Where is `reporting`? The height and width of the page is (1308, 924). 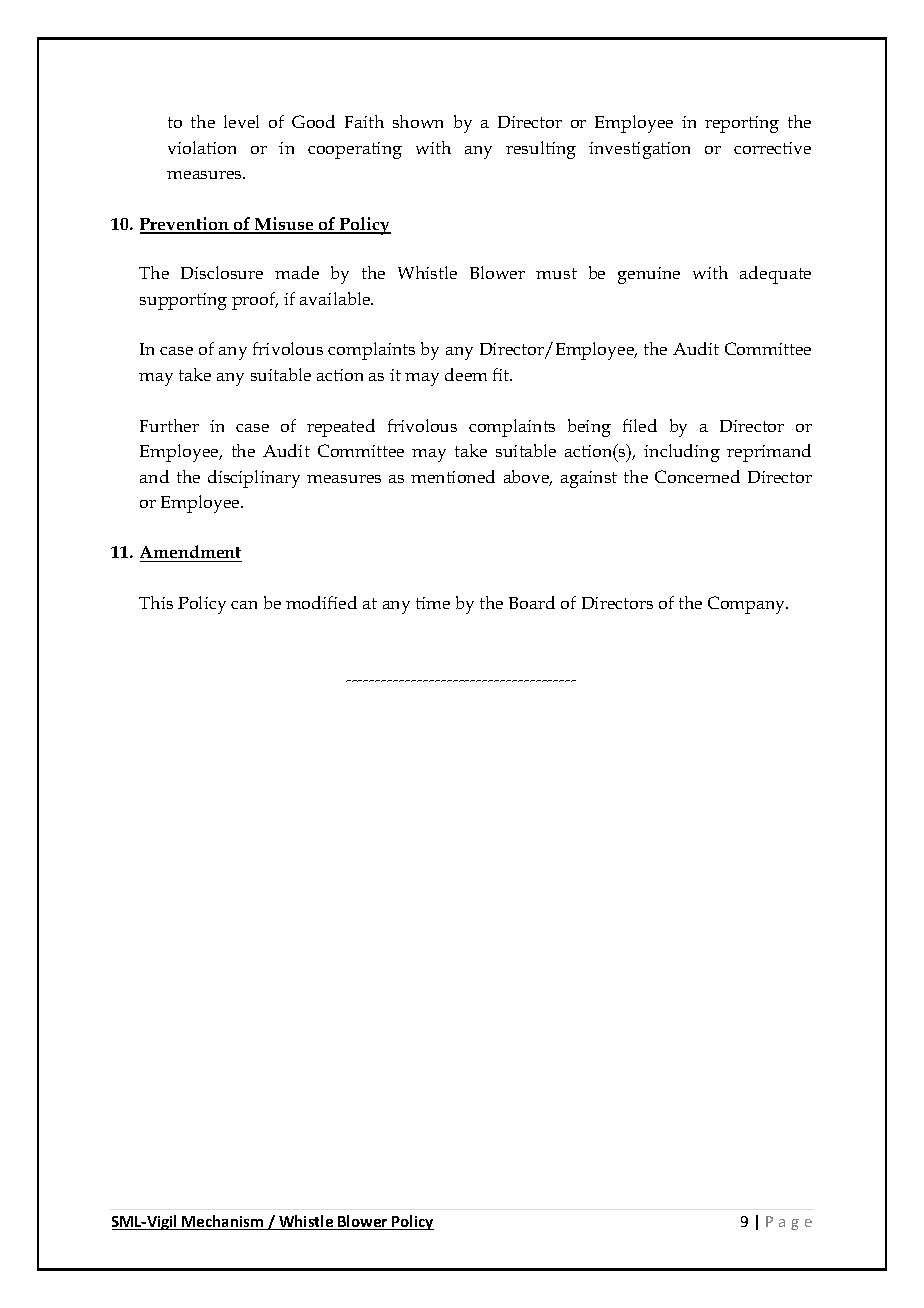
reporting is located at coordinates (742, 124).
